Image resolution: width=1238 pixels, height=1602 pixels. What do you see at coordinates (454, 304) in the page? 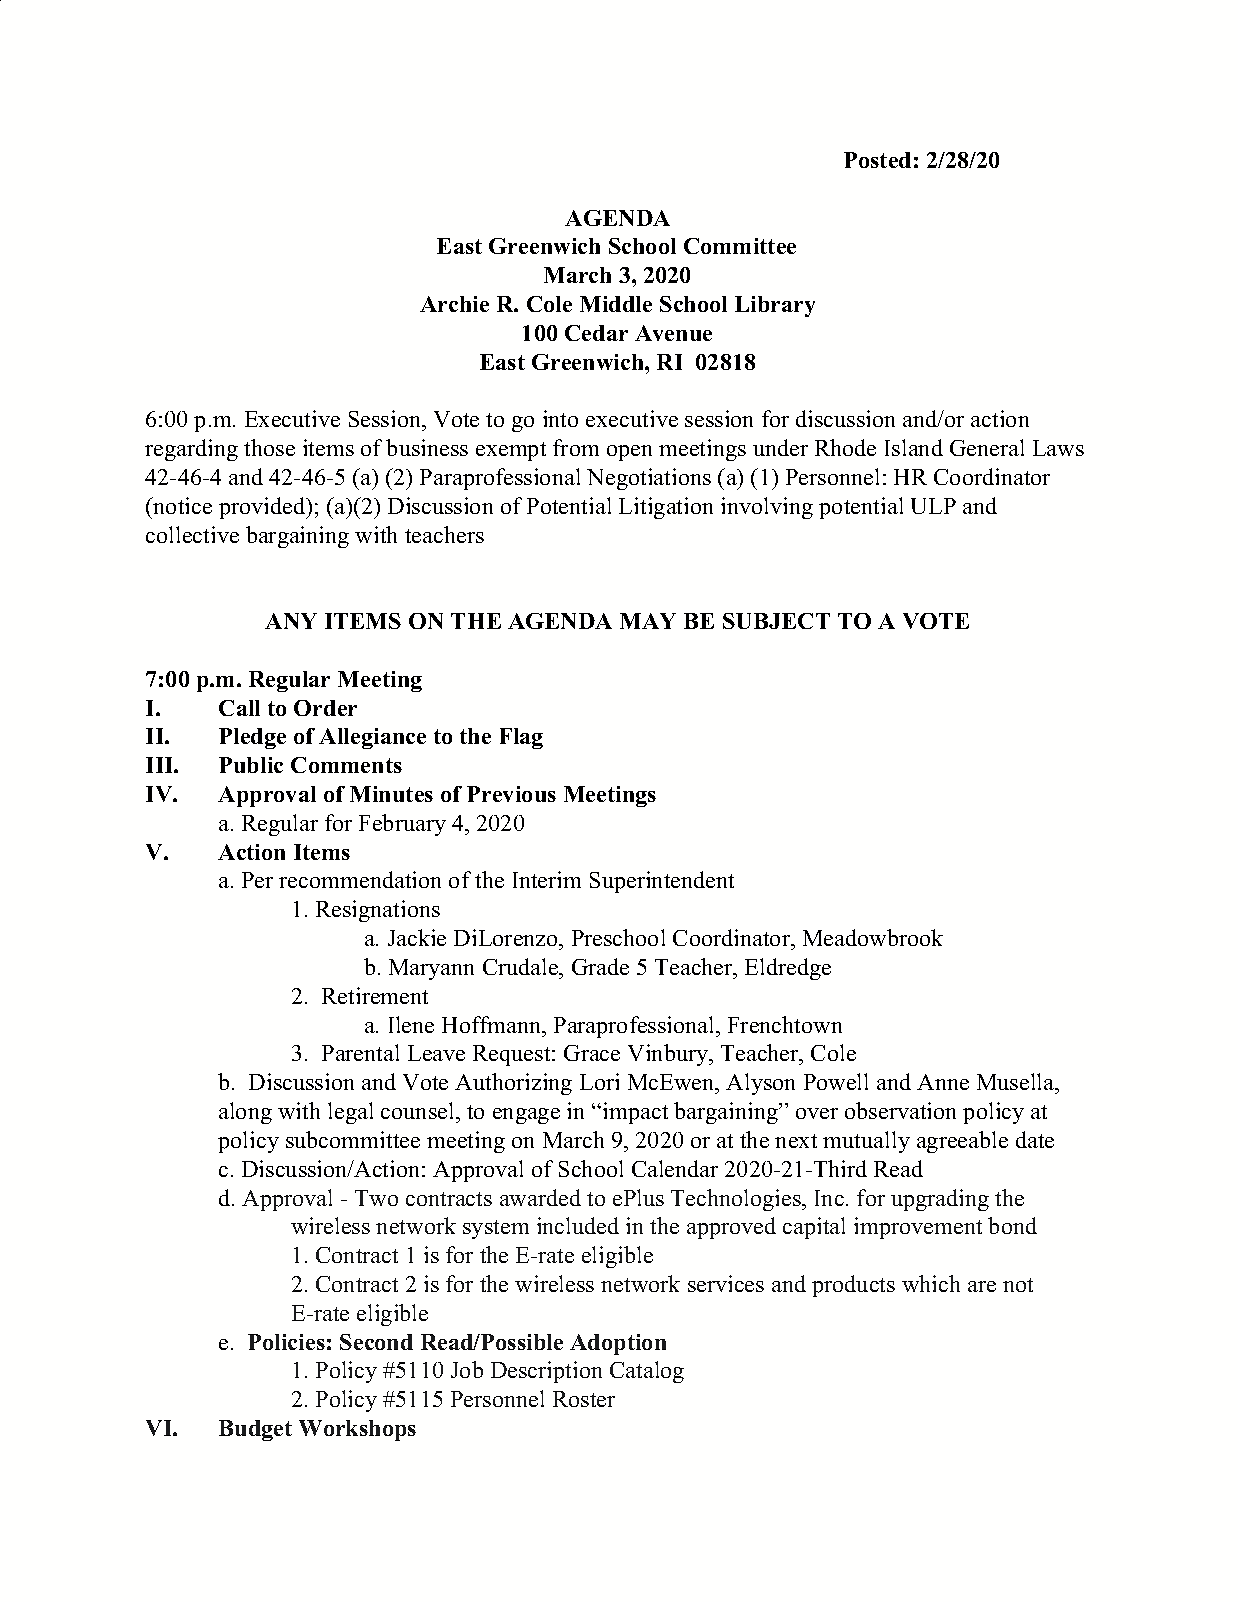
I see `Archie` at bounding box center [454, 304].
